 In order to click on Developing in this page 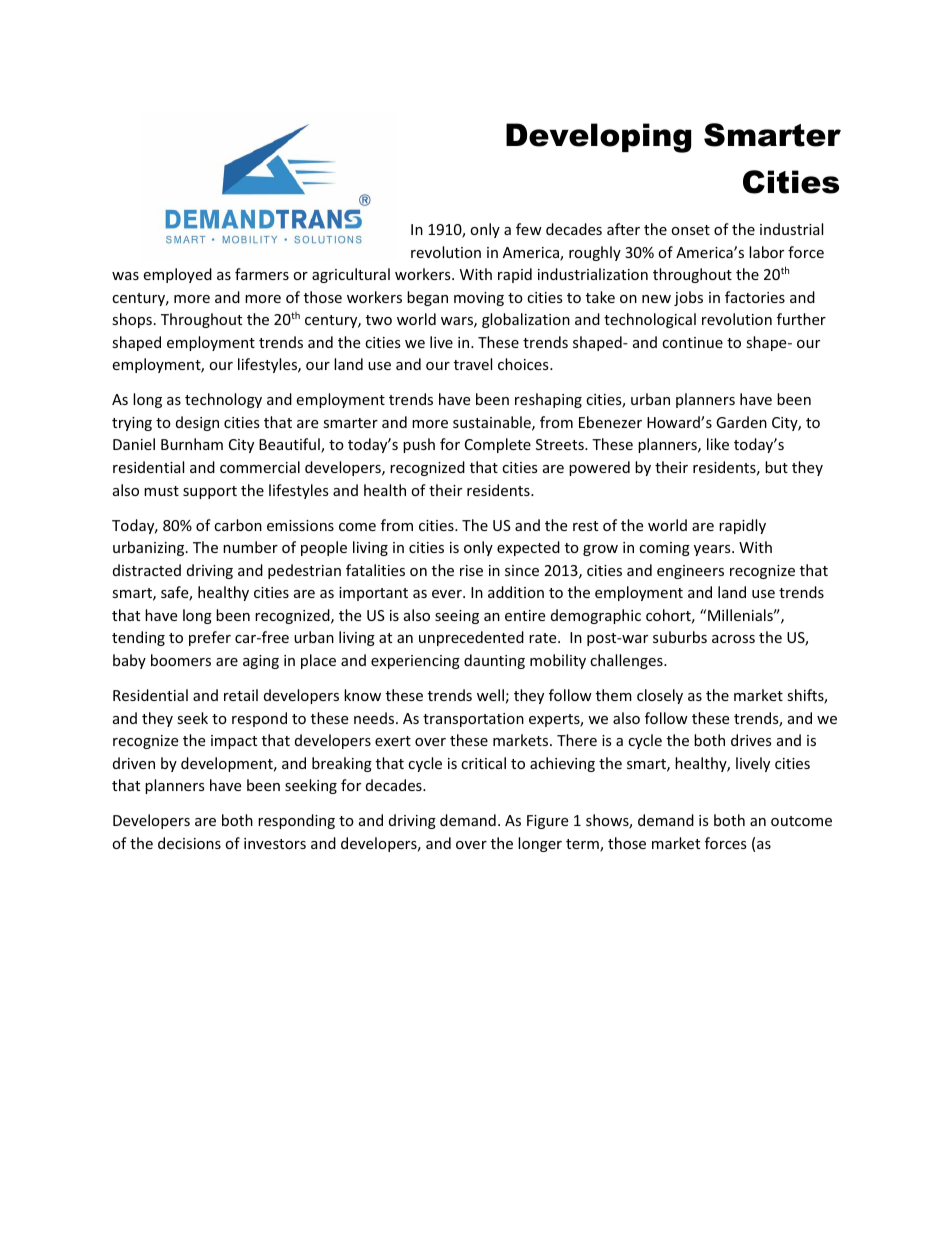, I will do `click(598, 138)`.
